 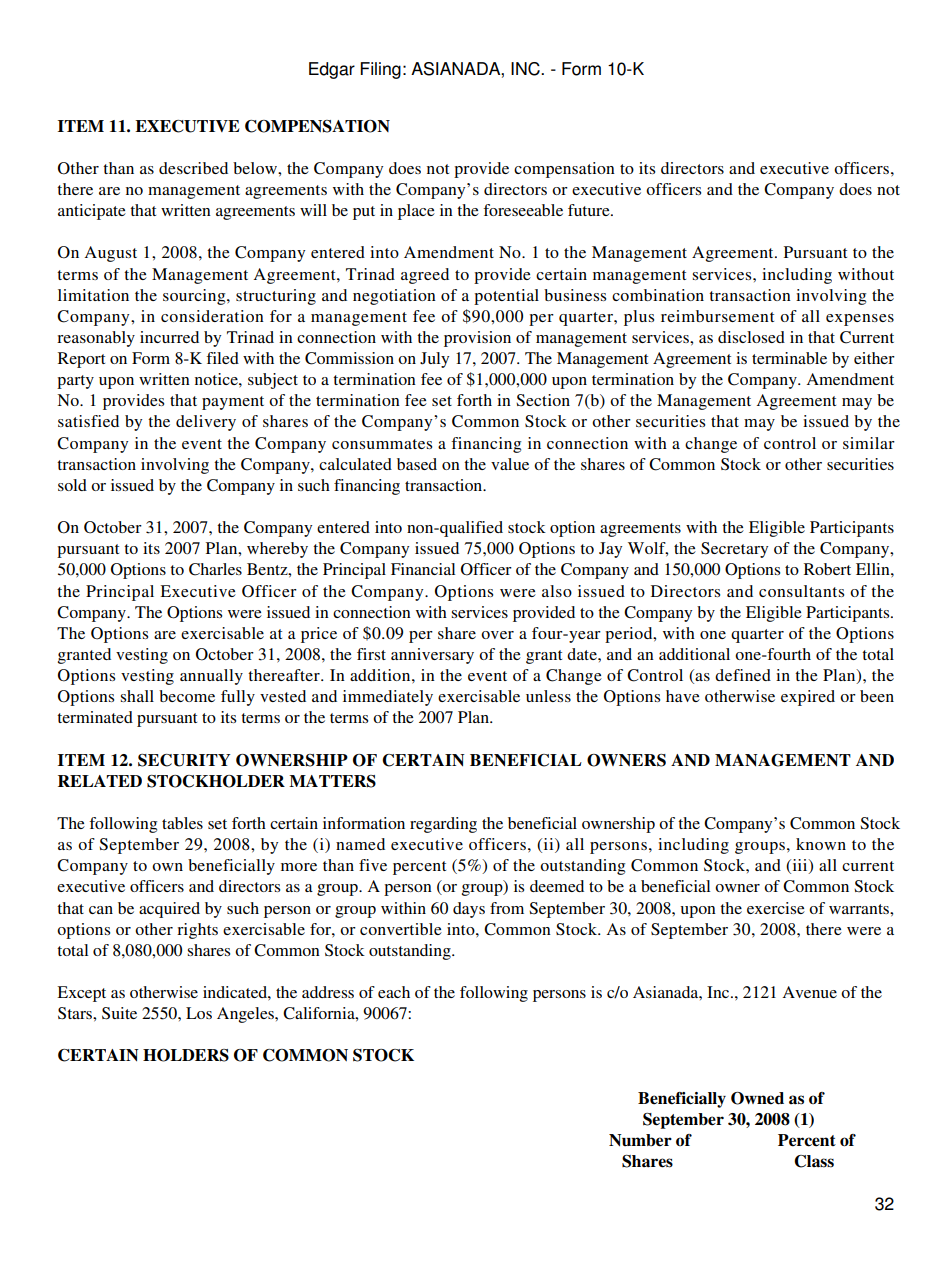 What do you see at coordinates (497, 635) in the document?
I see `over` at bounding box center [497, 635].
